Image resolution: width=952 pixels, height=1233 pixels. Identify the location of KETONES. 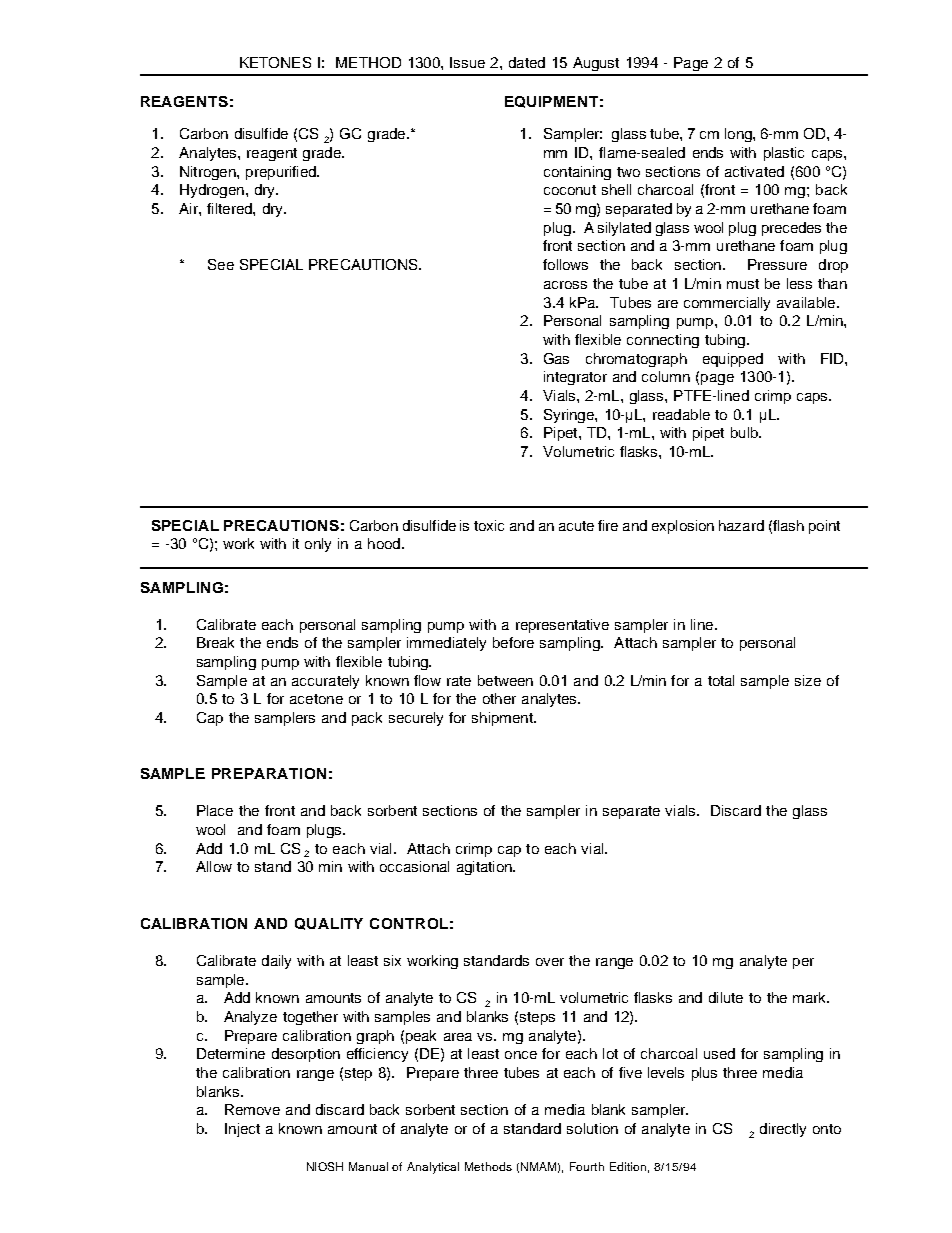
(275, 62).
